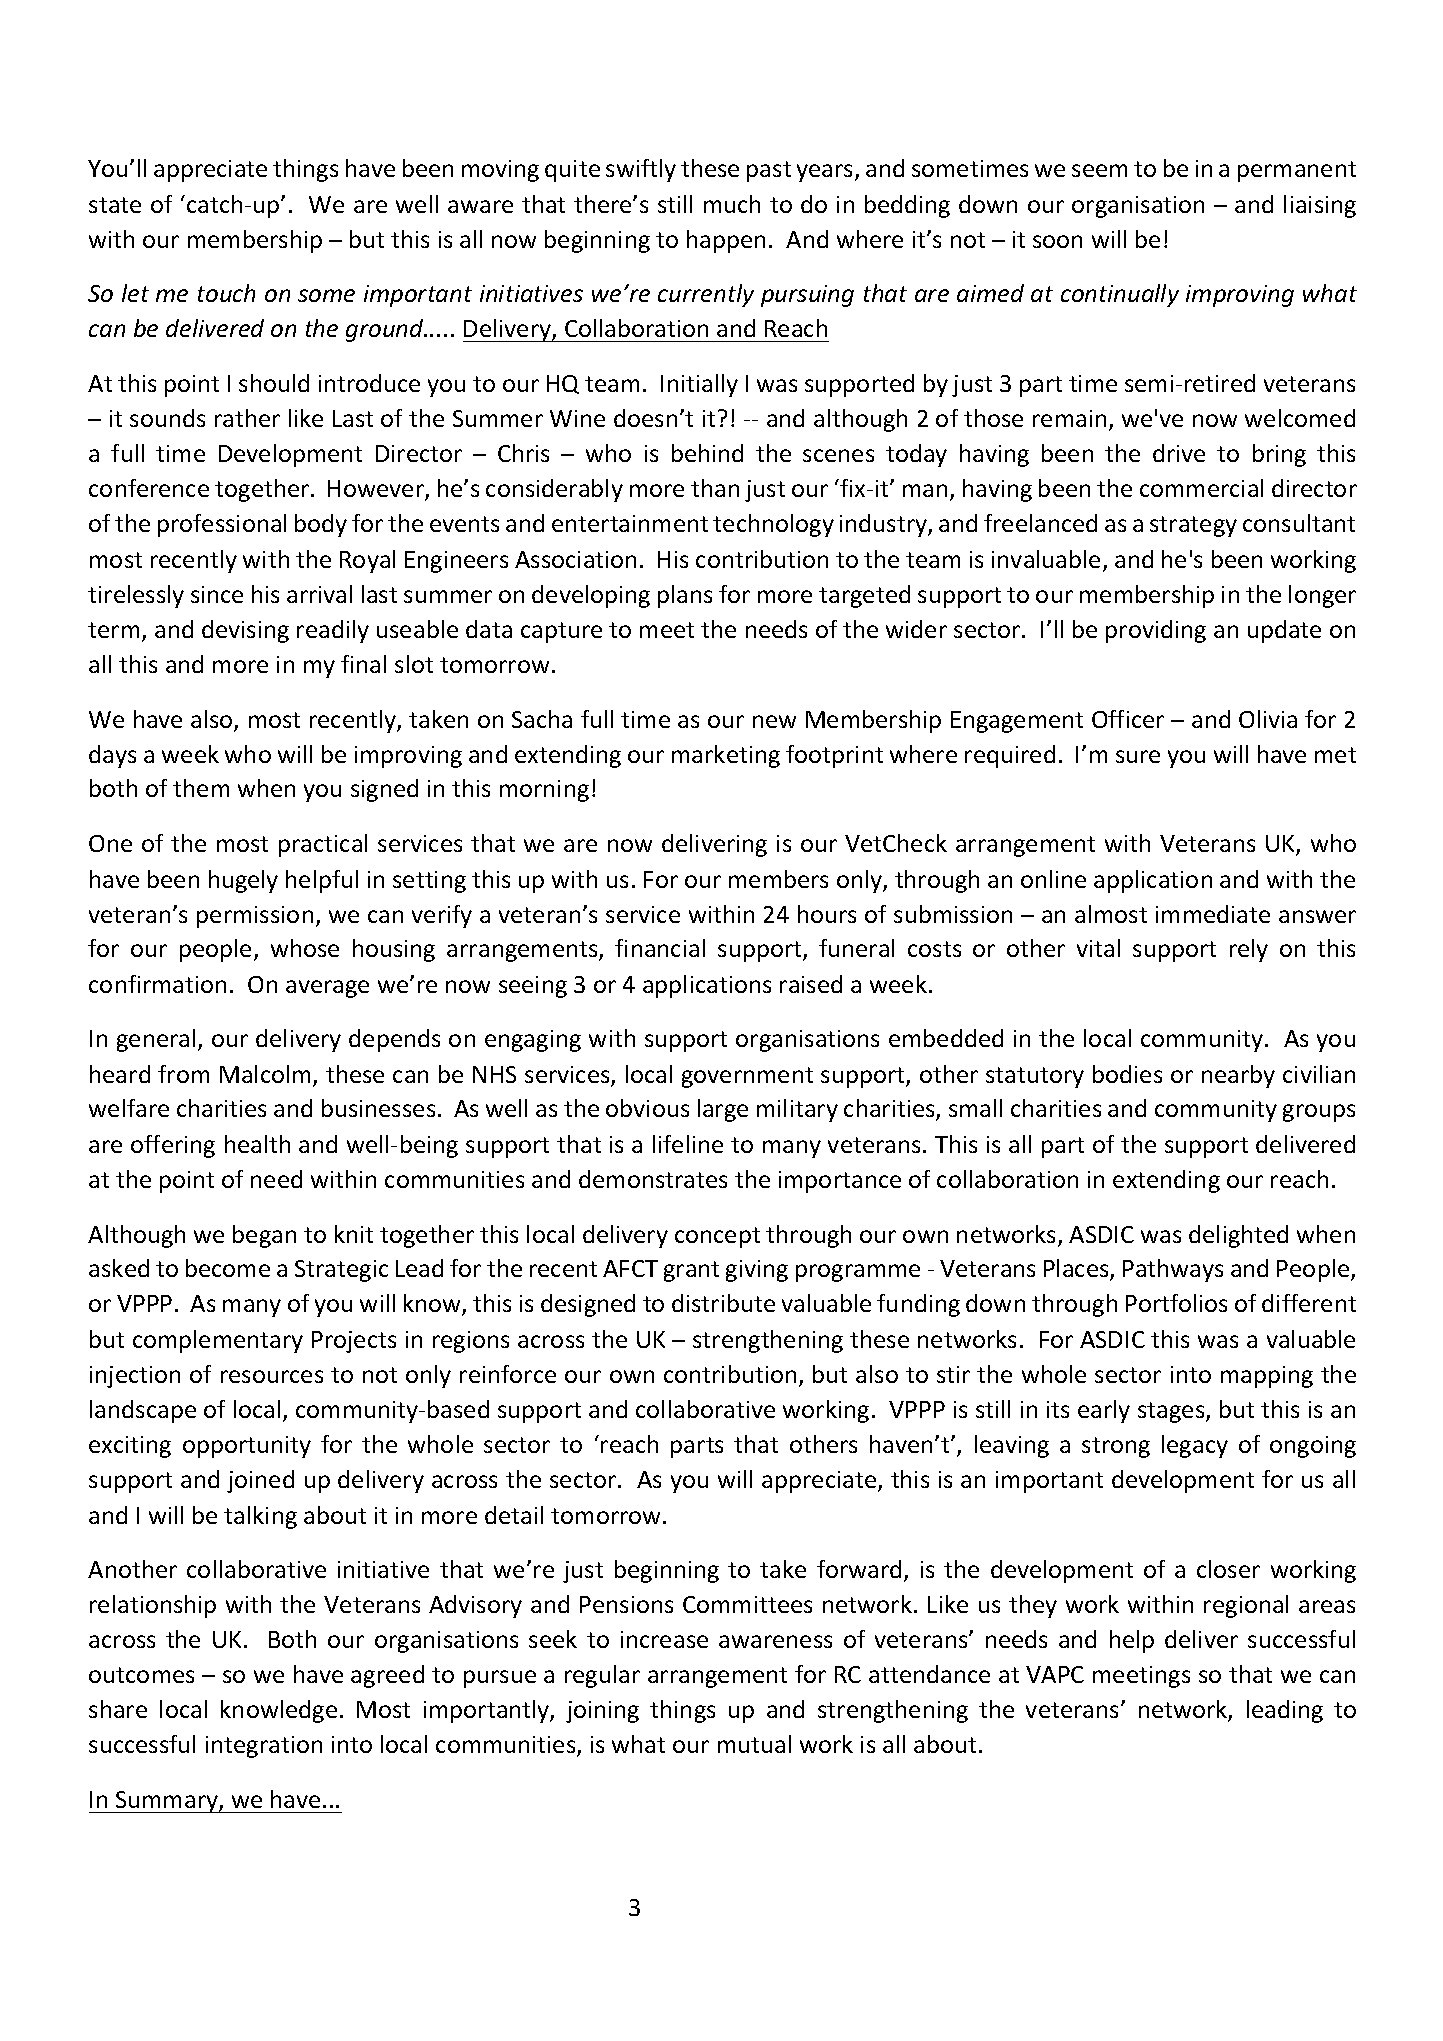 The height and width of the screenshot is (2041, 1443). Describe the element at coordinates (247, 1447) in the screenshot. I see `opportunity` at that location.
